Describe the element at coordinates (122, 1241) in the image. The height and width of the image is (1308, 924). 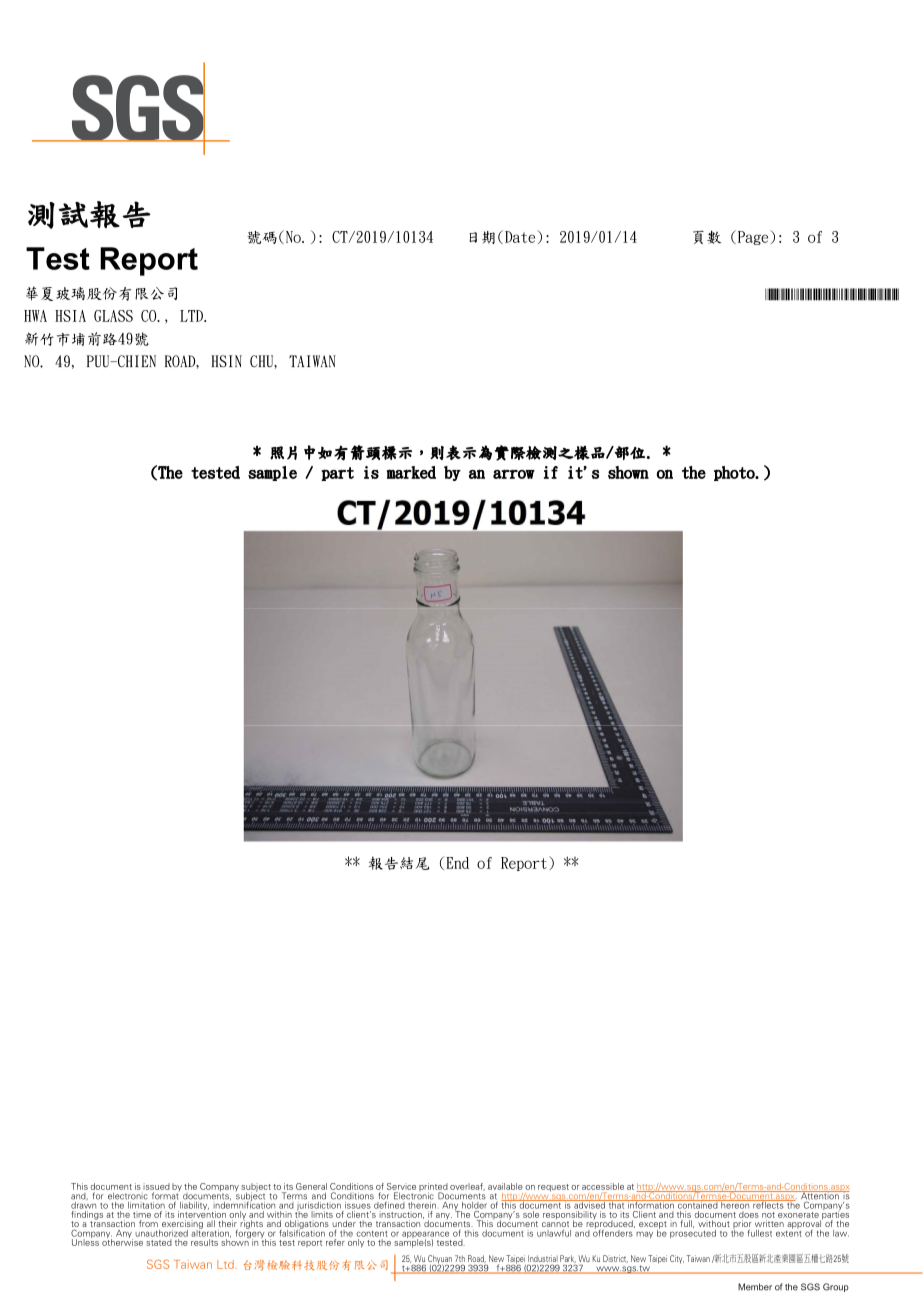
I see `otherwise` at that location.
